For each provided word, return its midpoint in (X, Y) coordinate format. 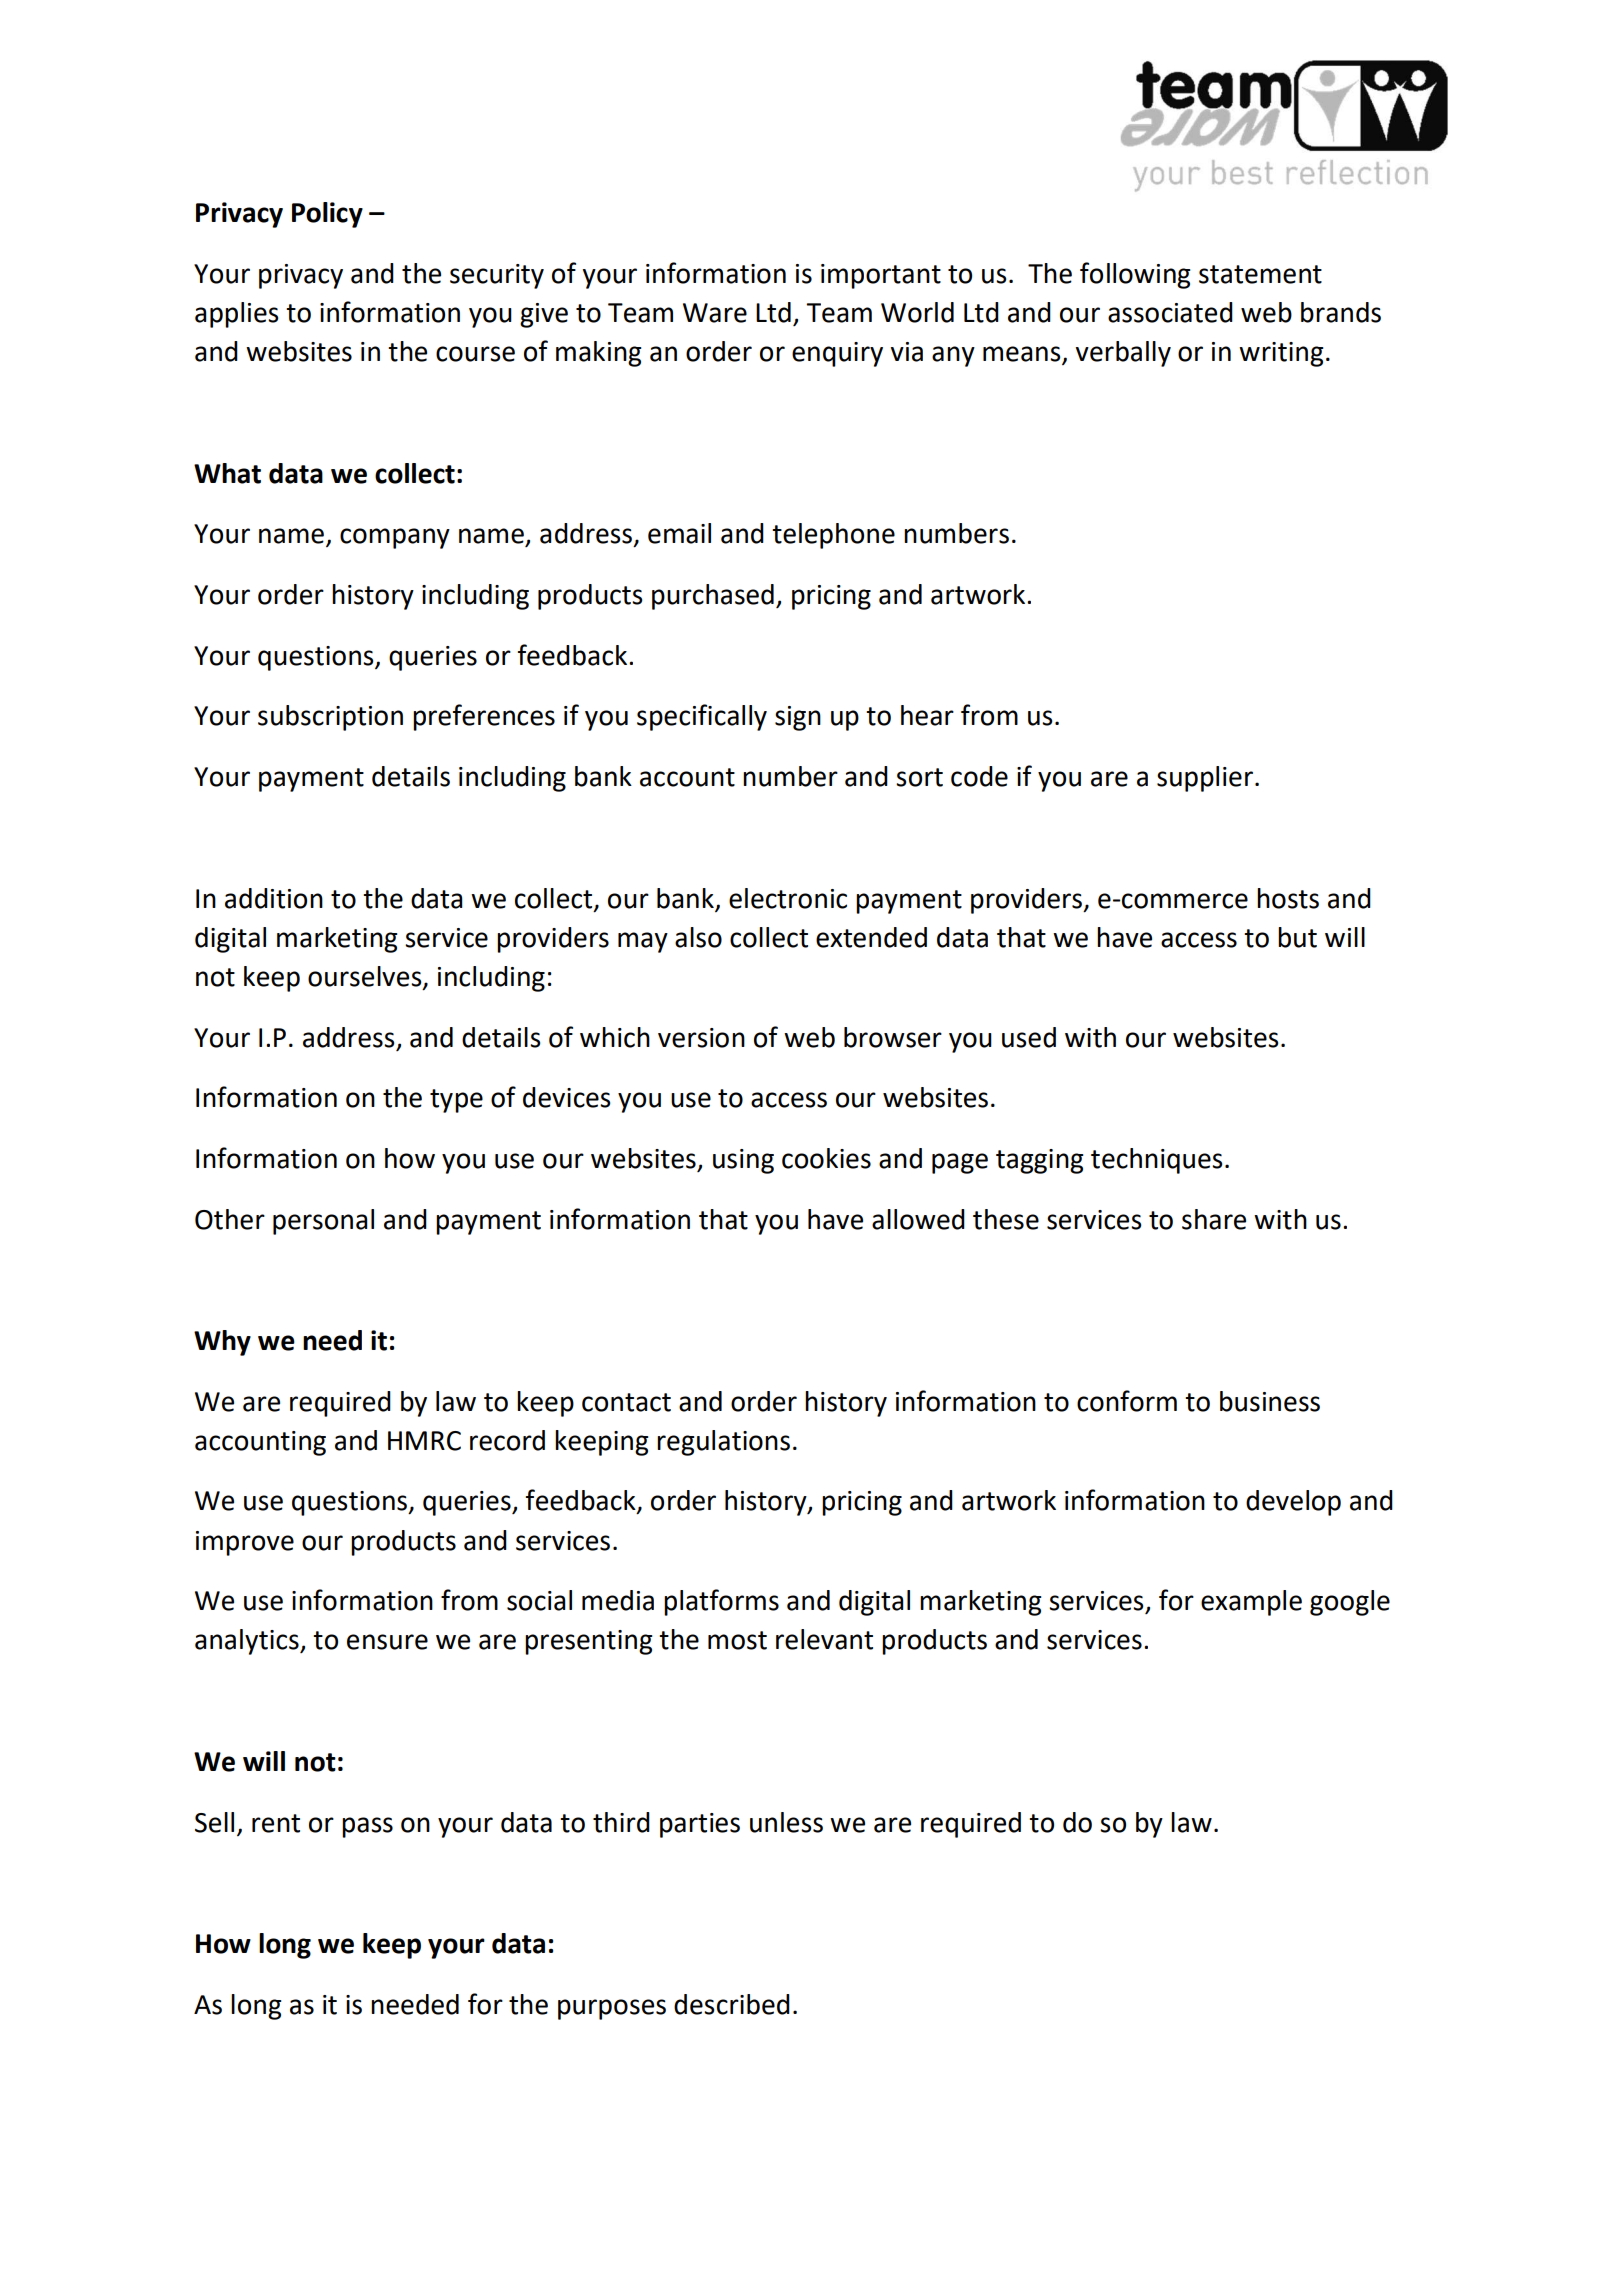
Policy (327, 215)
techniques (1157, 1161)
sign (798, 718)
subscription (330, 718)
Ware (715, 313)
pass (367, 1827)
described (732, 2004)
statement (1260, 274)
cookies (826, 1158)
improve (245, 1543)
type (456, 1101)
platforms (721, 1602)
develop (1293, 1503)
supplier (1205, 779)
